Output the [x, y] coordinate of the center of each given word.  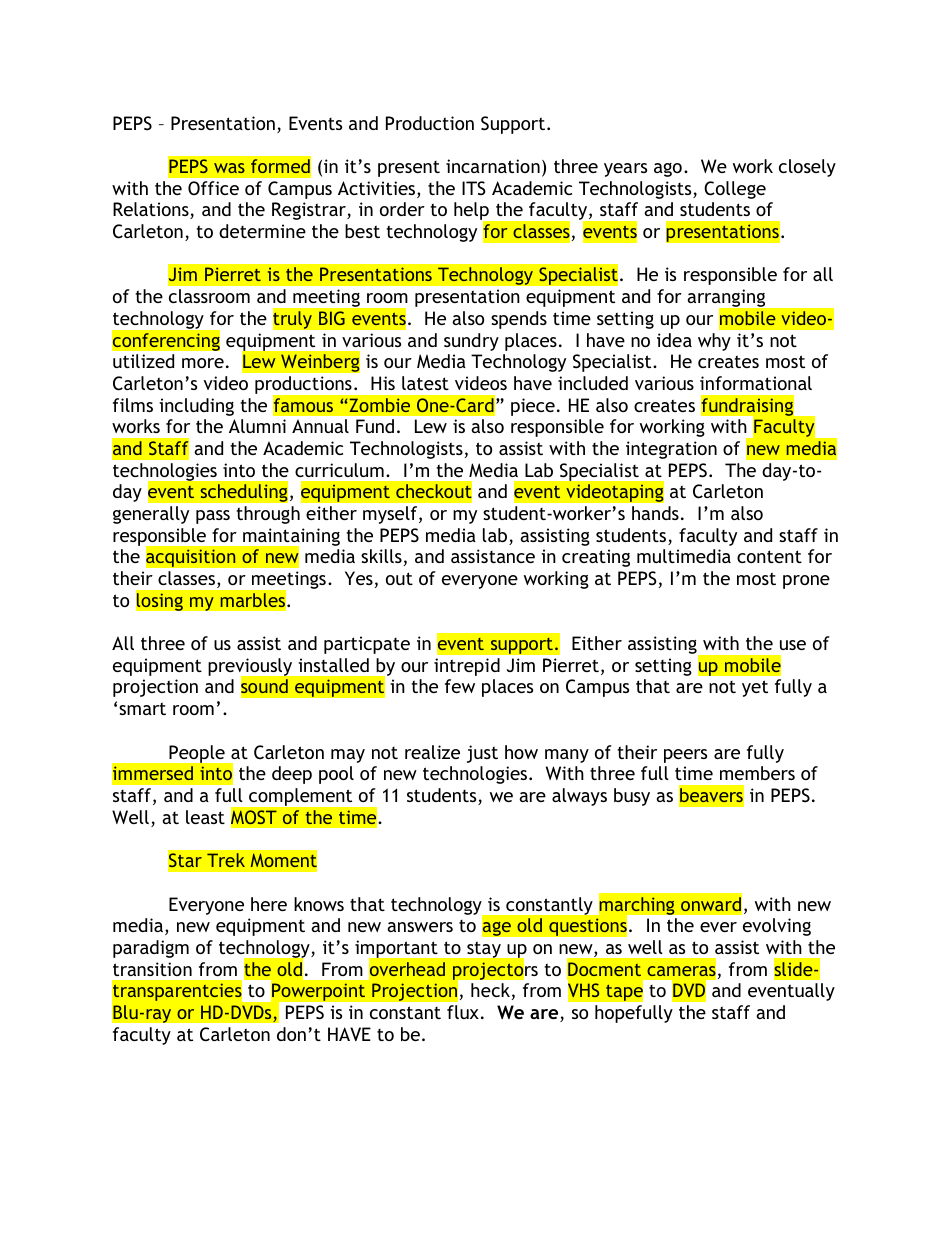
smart [142, 708]
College [735, 190]
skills [381, 556]
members [757, 773]
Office [213, 188]
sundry [471, 342]
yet [755, 688]
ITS [474, 188]
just [482, 754]
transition [152, 969]
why [714, 342]
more [203, 363]
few [460, 686]
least [205, 817]
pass [213, 517]
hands [655, 513]
